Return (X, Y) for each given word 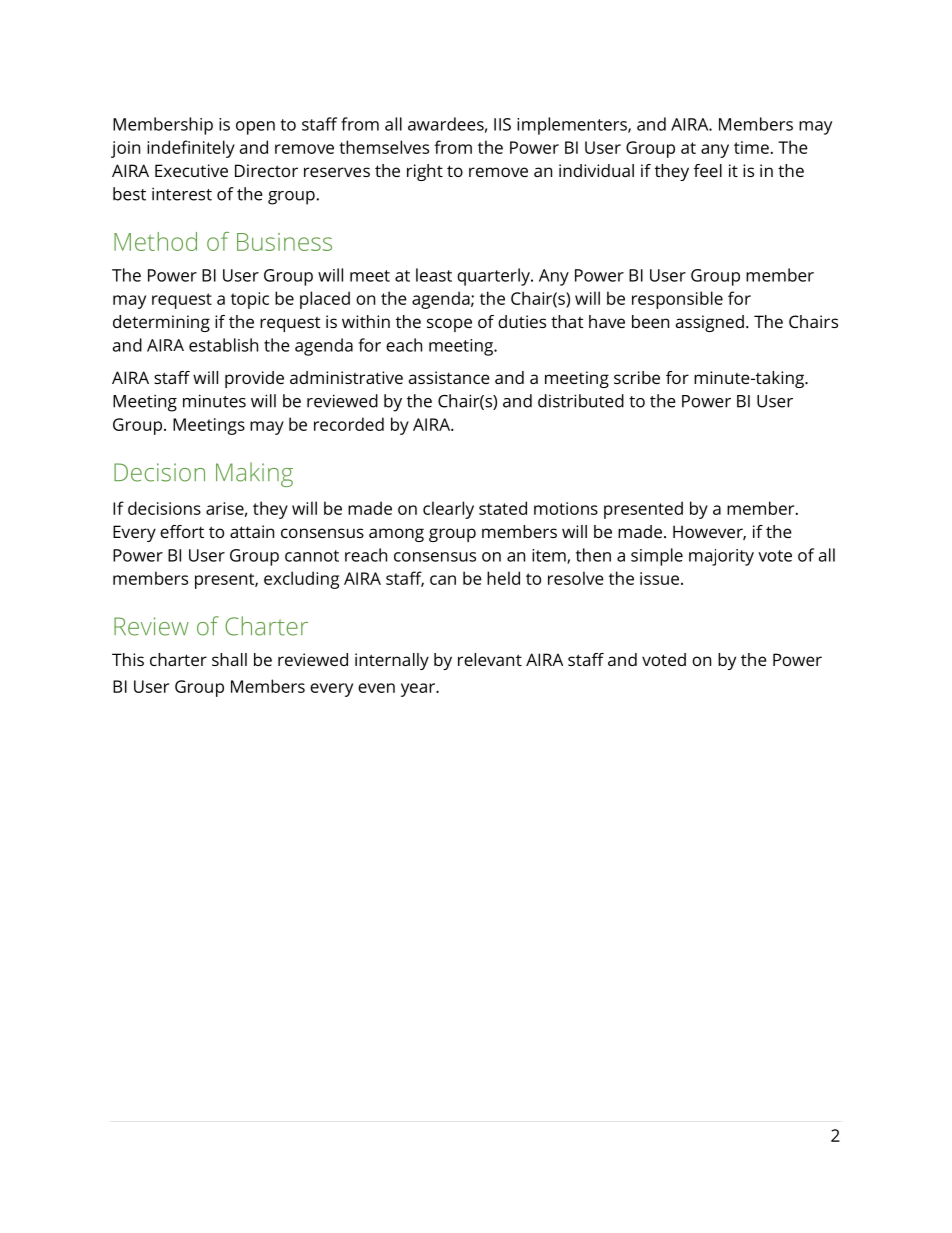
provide (254, 379)
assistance (449, 377)
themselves (384, 147)
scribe (637, 377)
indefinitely (191, 149)
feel (708, 170)
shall (229, 659)
